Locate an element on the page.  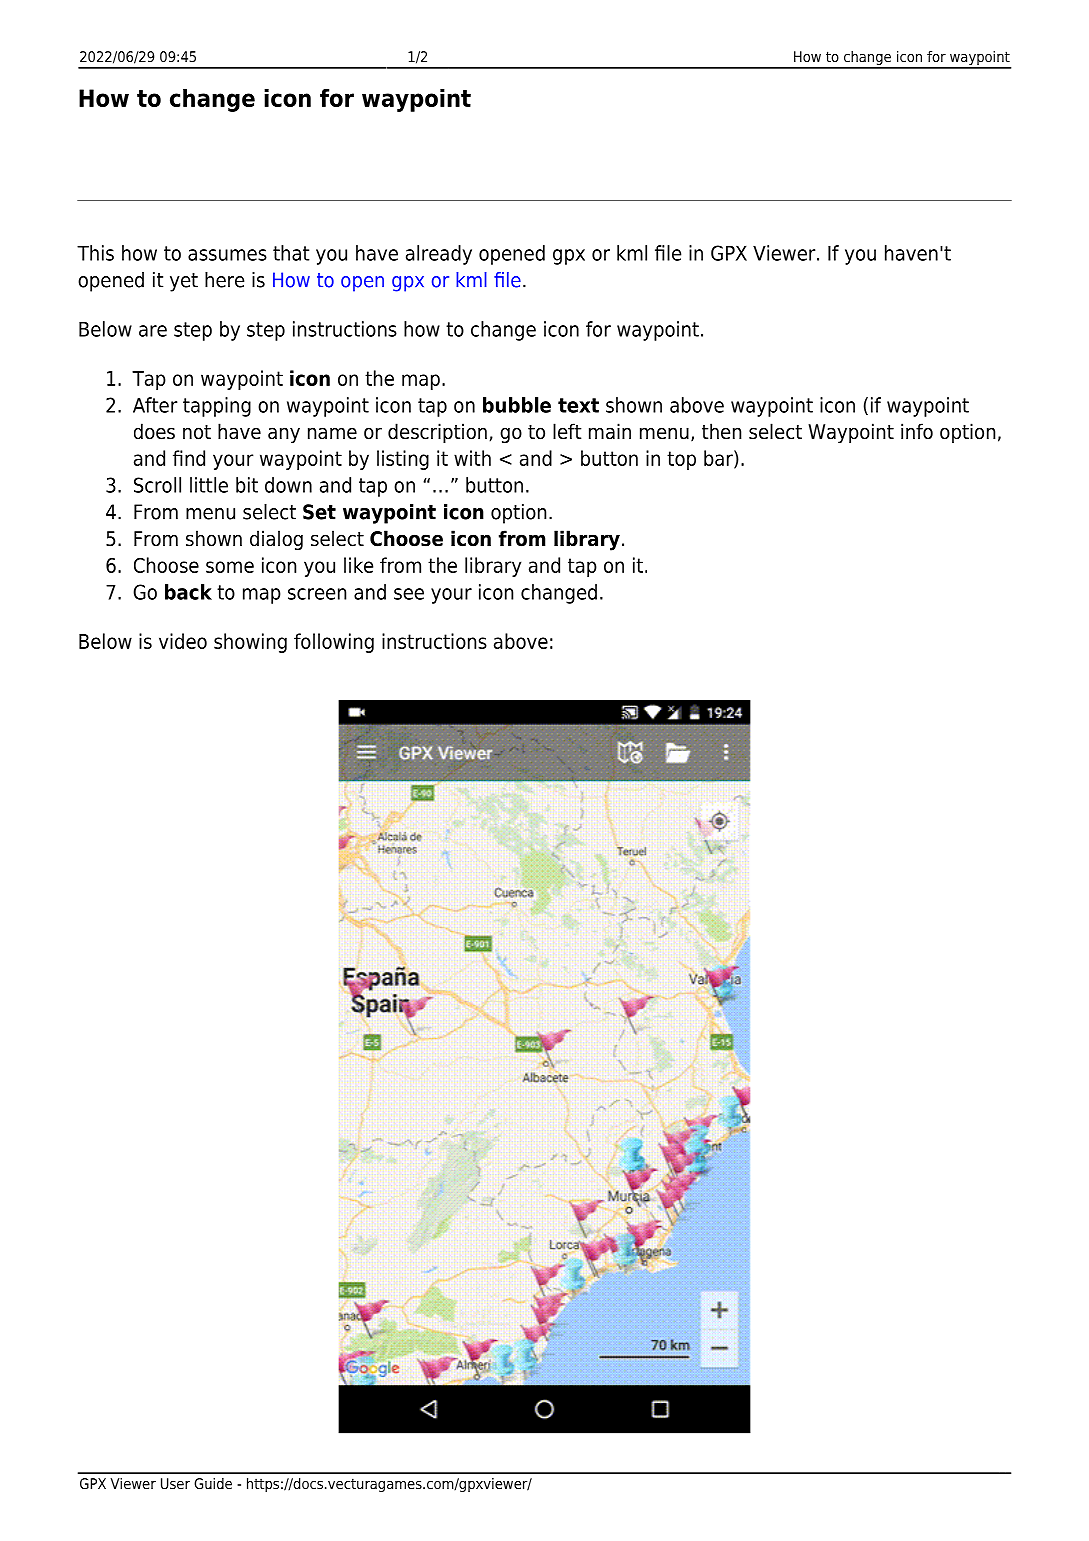
already is located at coordinates (439, 255).
